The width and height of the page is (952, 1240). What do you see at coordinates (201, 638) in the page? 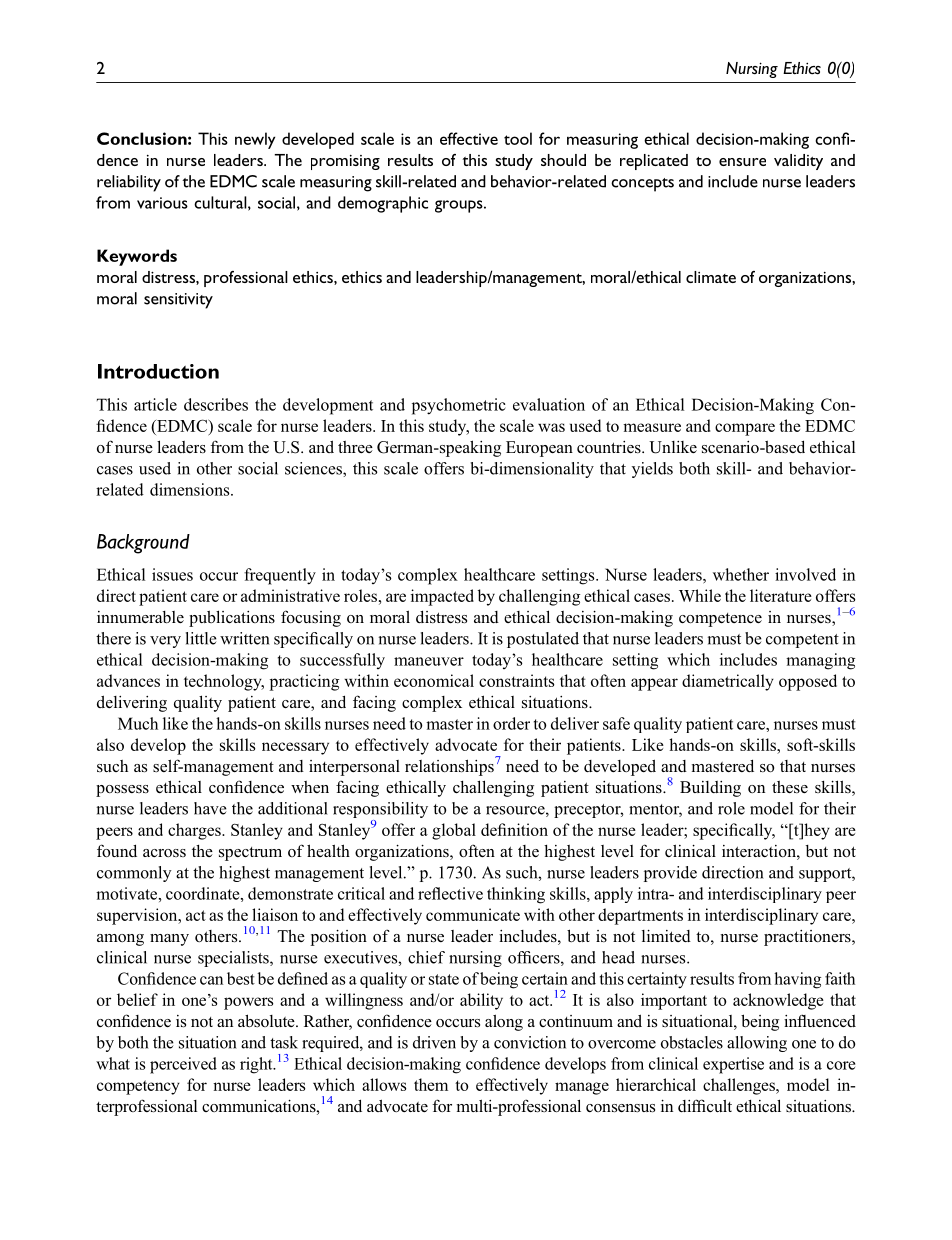
I see `little` at bounding box center [201, 638].
